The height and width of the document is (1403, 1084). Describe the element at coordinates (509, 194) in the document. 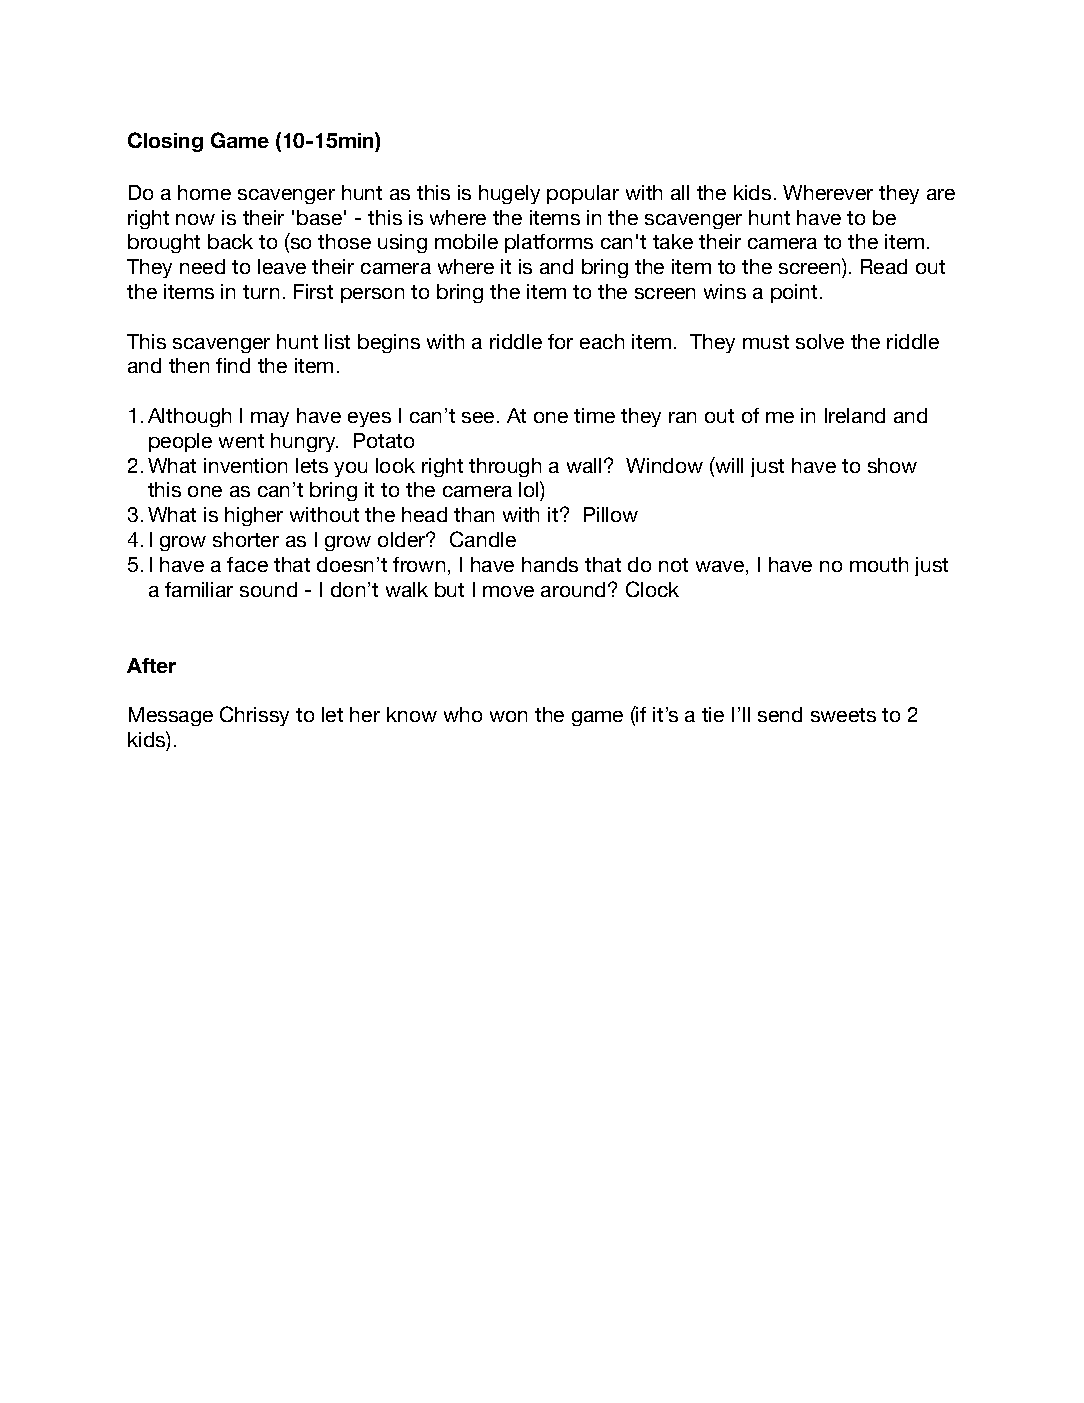

I see `hugely` at that location.
